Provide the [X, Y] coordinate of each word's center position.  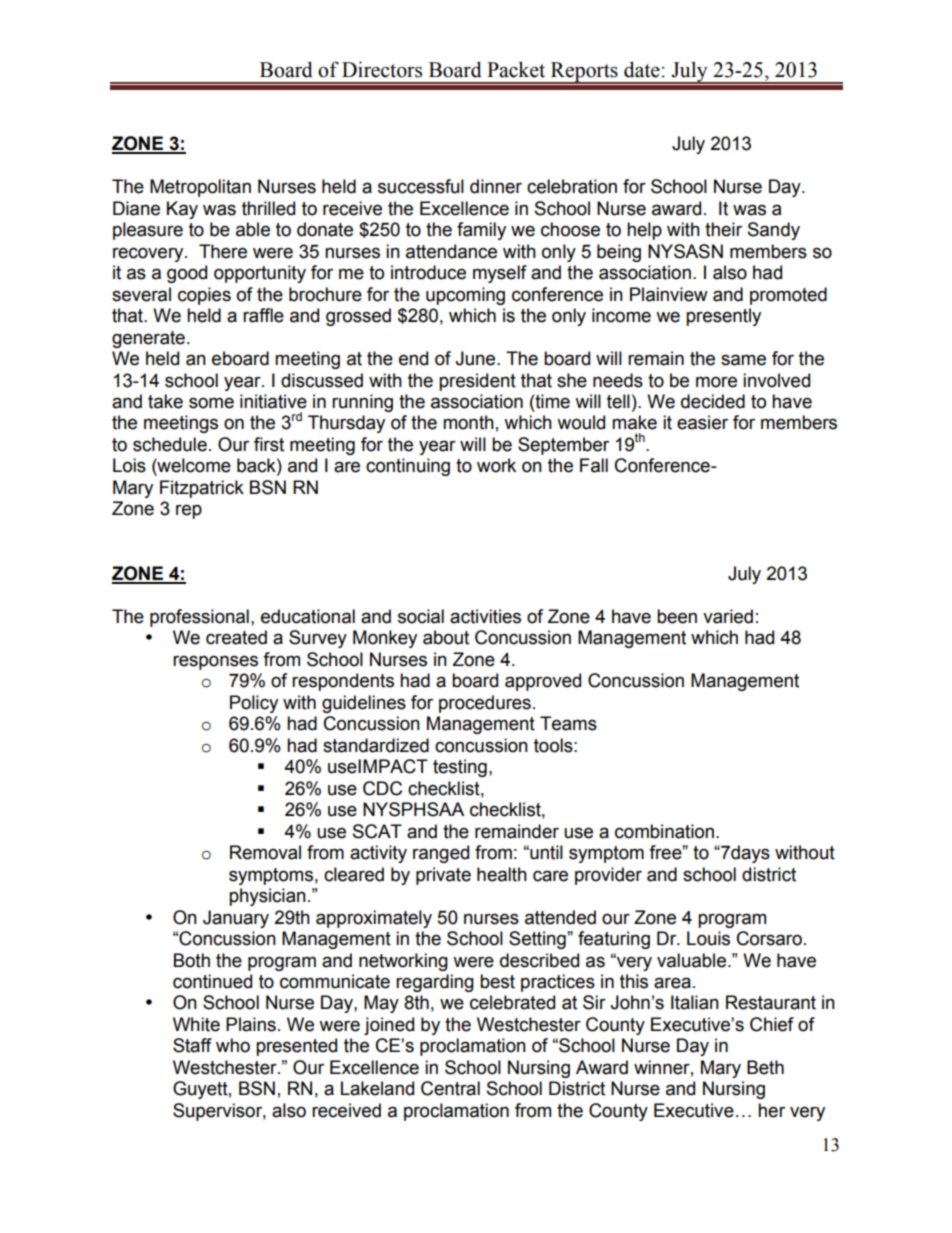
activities [485, 616]
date [642, 69]
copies [204, 296]
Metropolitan [200, 188]
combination [664, 831]
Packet [516, 69]
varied [728, 616]
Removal [265, 852]
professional [199, 618]
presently [723, 317]
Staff [192, 1045]
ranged [441, 854]
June [476, 358]
